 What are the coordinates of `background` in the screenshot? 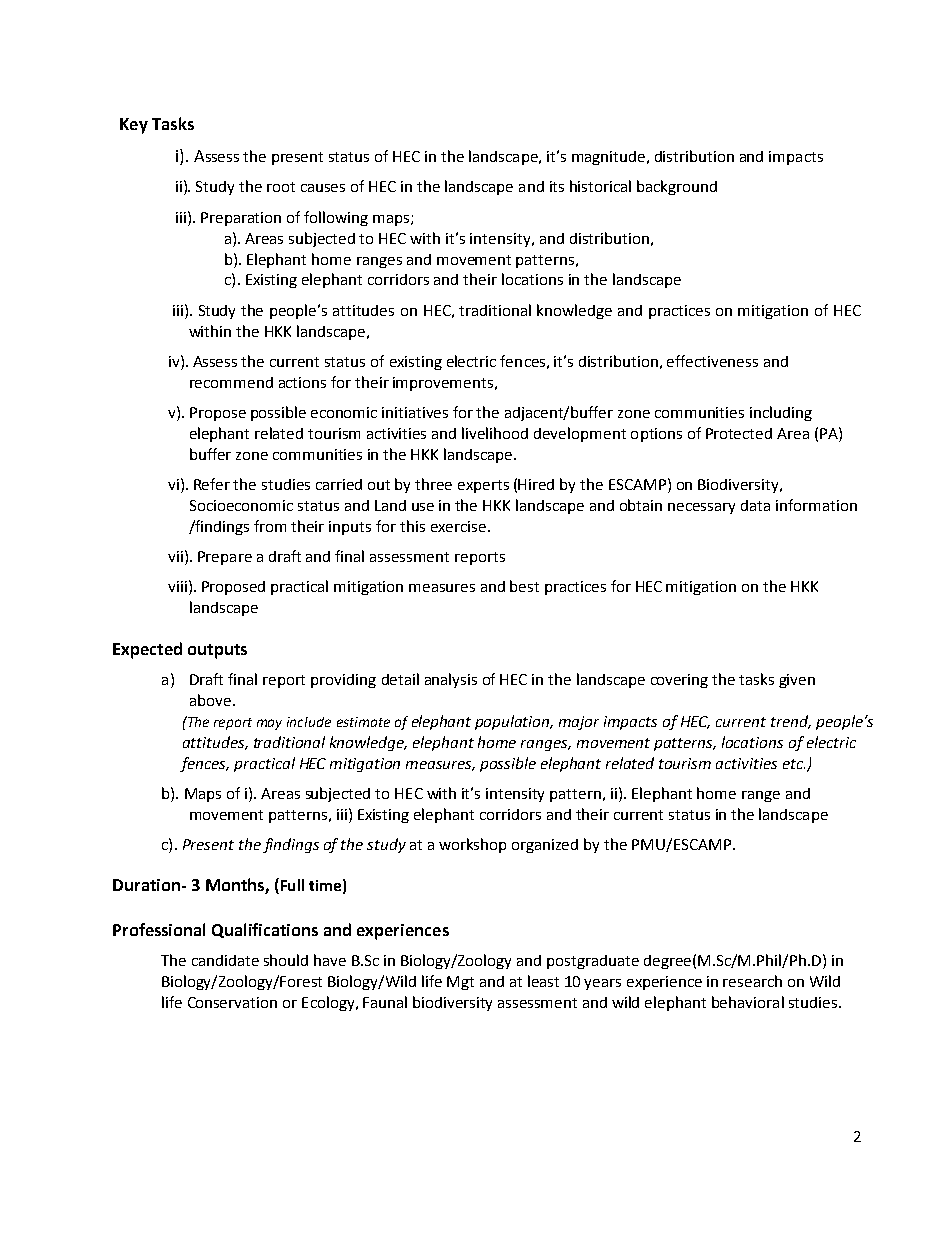 It's located at (677, 187).
